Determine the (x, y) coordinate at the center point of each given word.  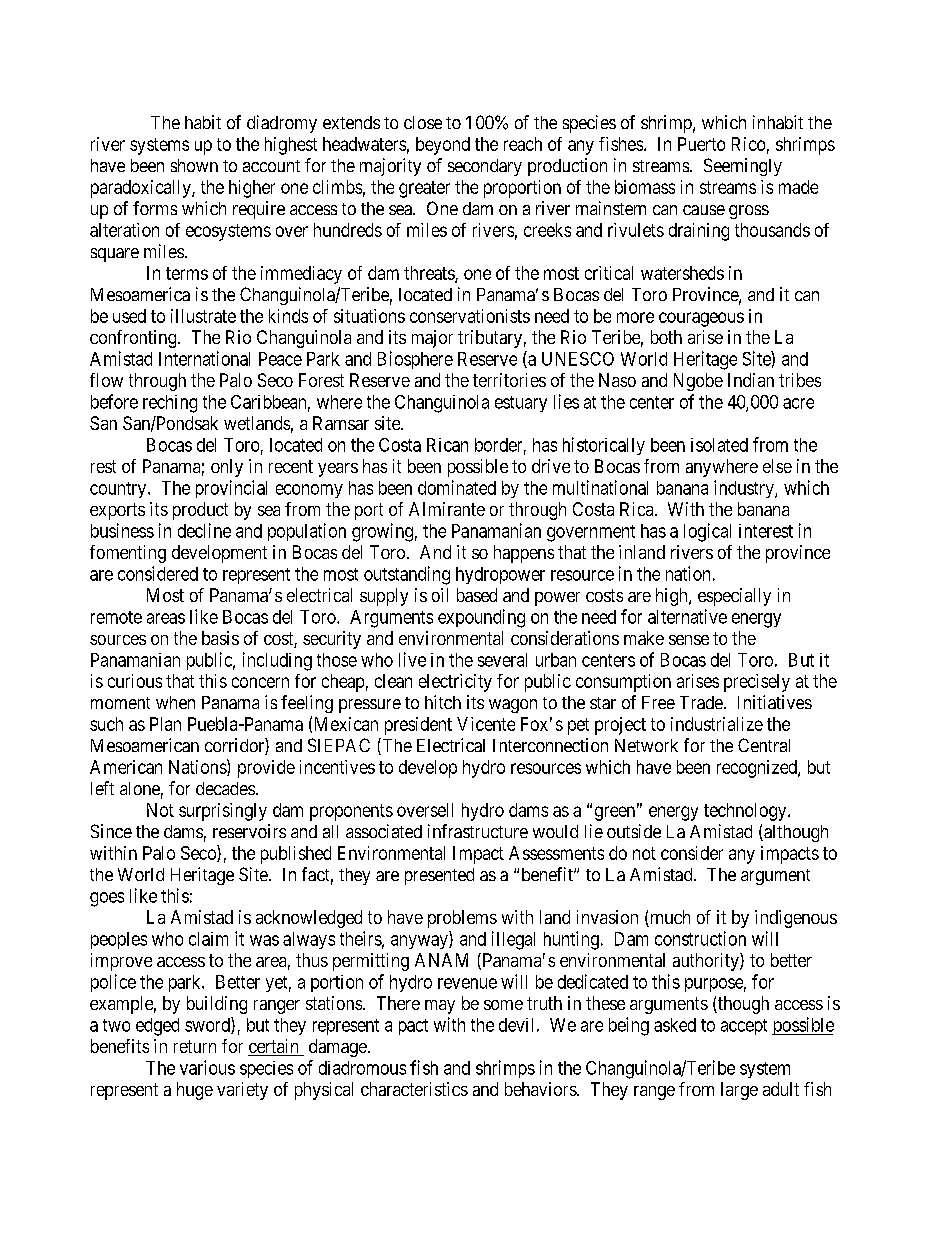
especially (734, 597)
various (207, 1067)
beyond (443, 146)
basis (220, 638)
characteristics (414, 1089)
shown (194, 165)
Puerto (701, 144)
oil (440, 595)
